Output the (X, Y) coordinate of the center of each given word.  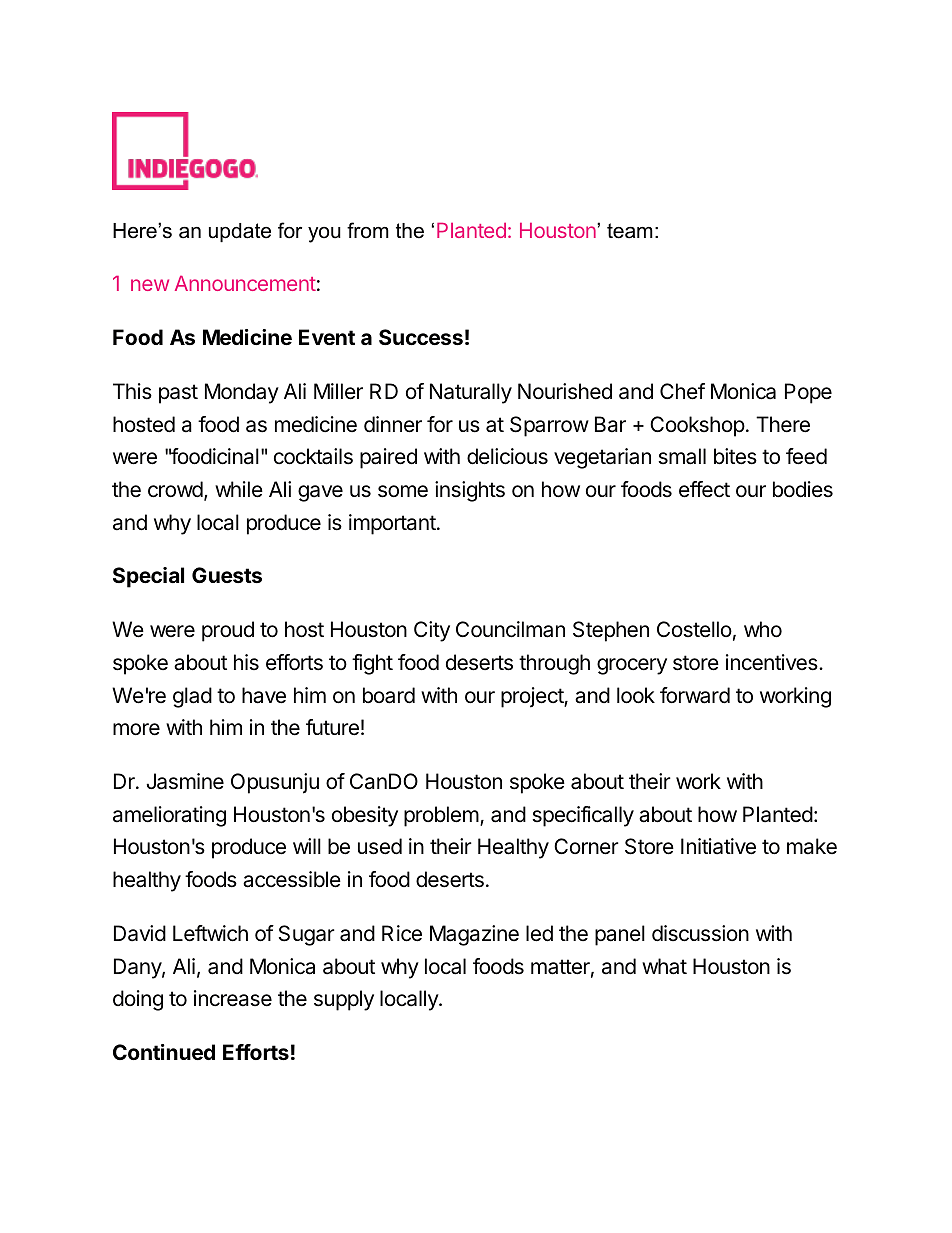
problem (441, 816)
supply (344, 1000)
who (763, 629)
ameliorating (169, 816)
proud (228, 631)
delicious (507, 456)
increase (233, 998)
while (239, 489)
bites (735, 456)
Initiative (718, 846)
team (630, 231)
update (240, 232)
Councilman (510, 629)
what (664, 966)
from (368, 230)
